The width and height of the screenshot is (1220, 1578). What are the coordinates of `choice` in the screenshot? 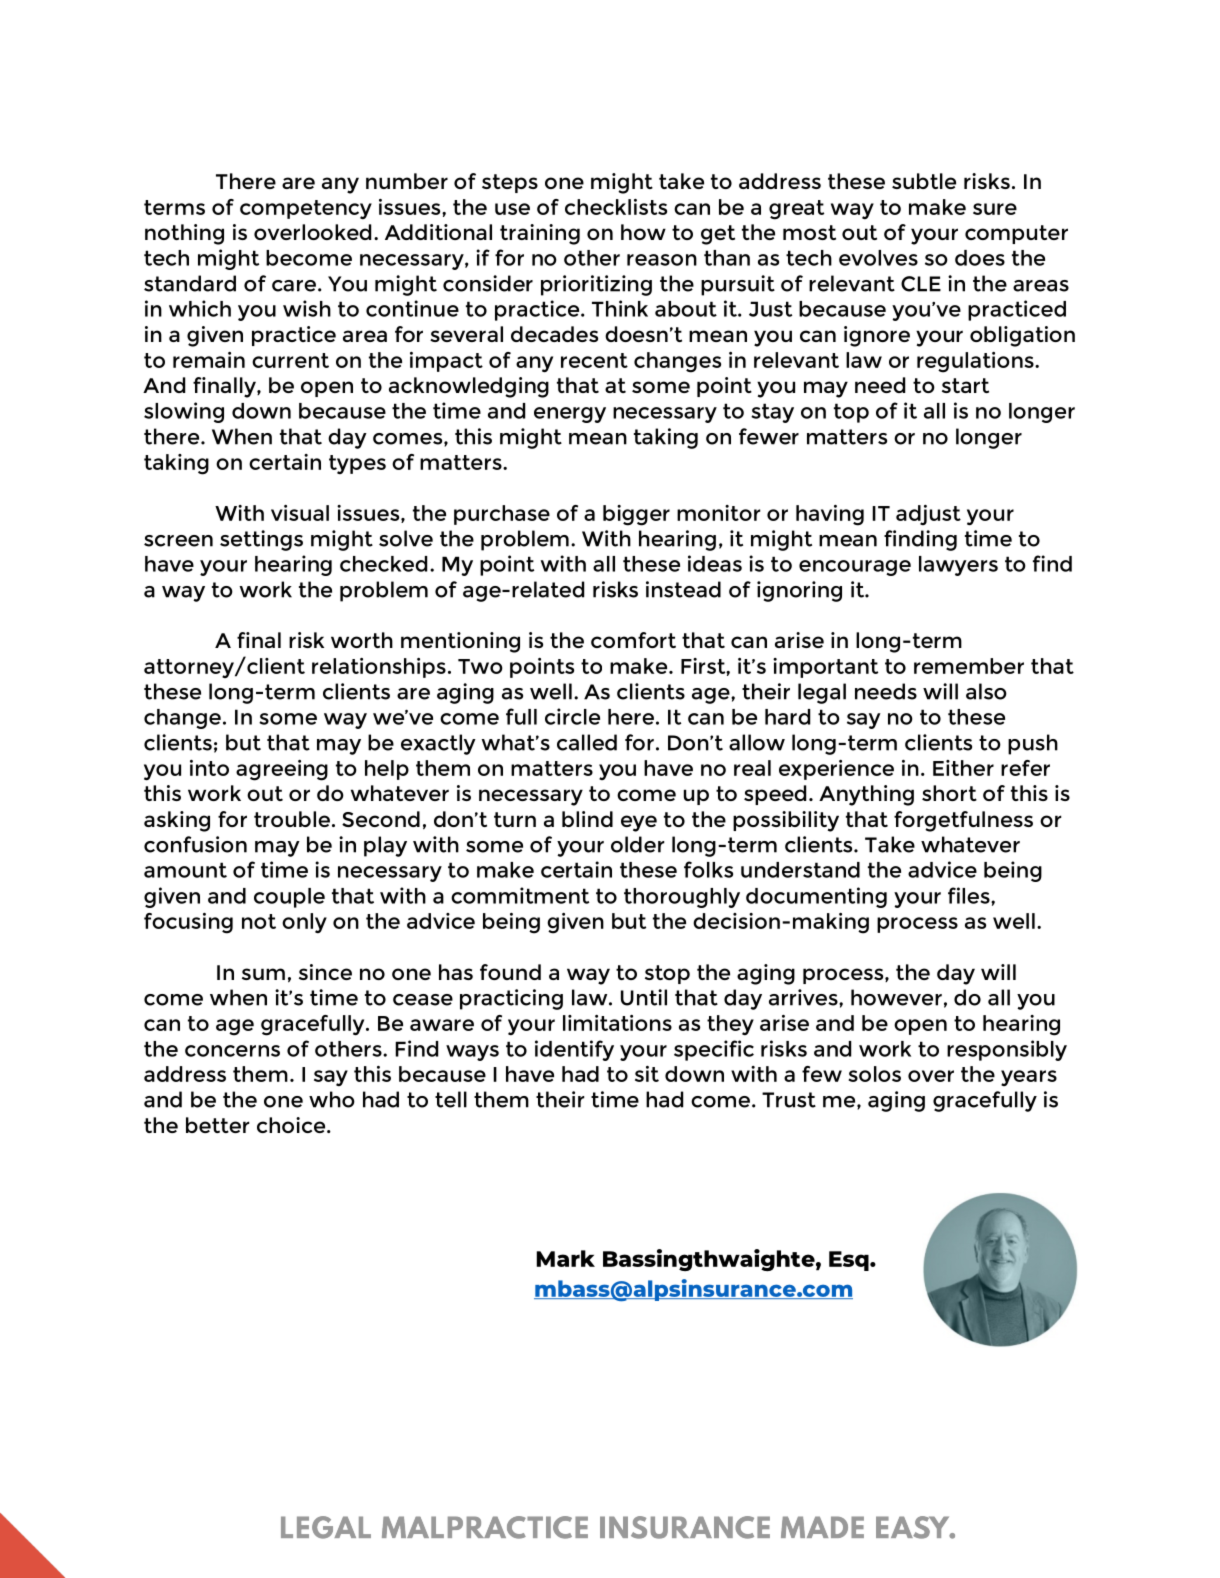 It's located at (291, 1125).
